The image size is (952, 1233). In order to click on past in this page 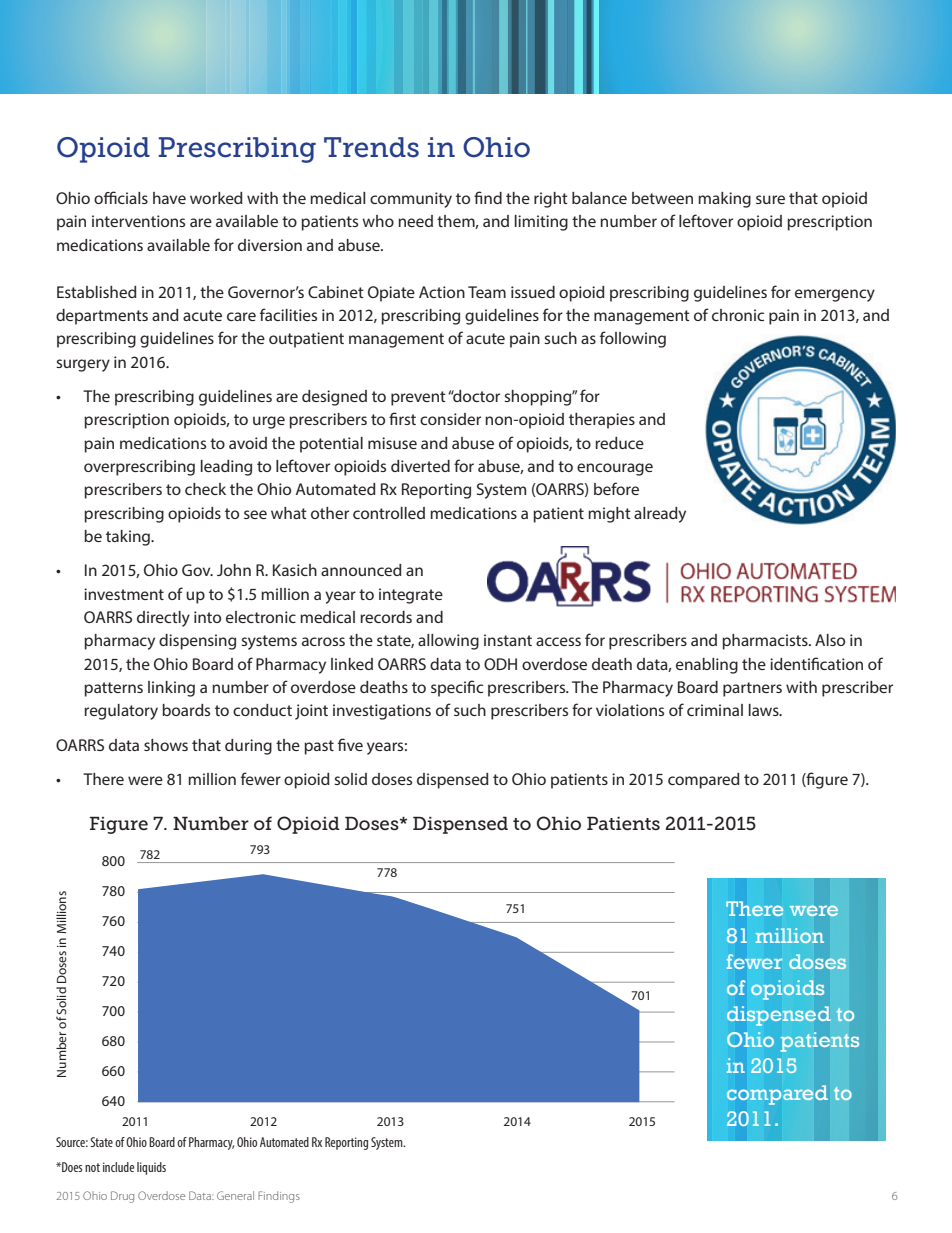, I will do `click(319, 747)`.
